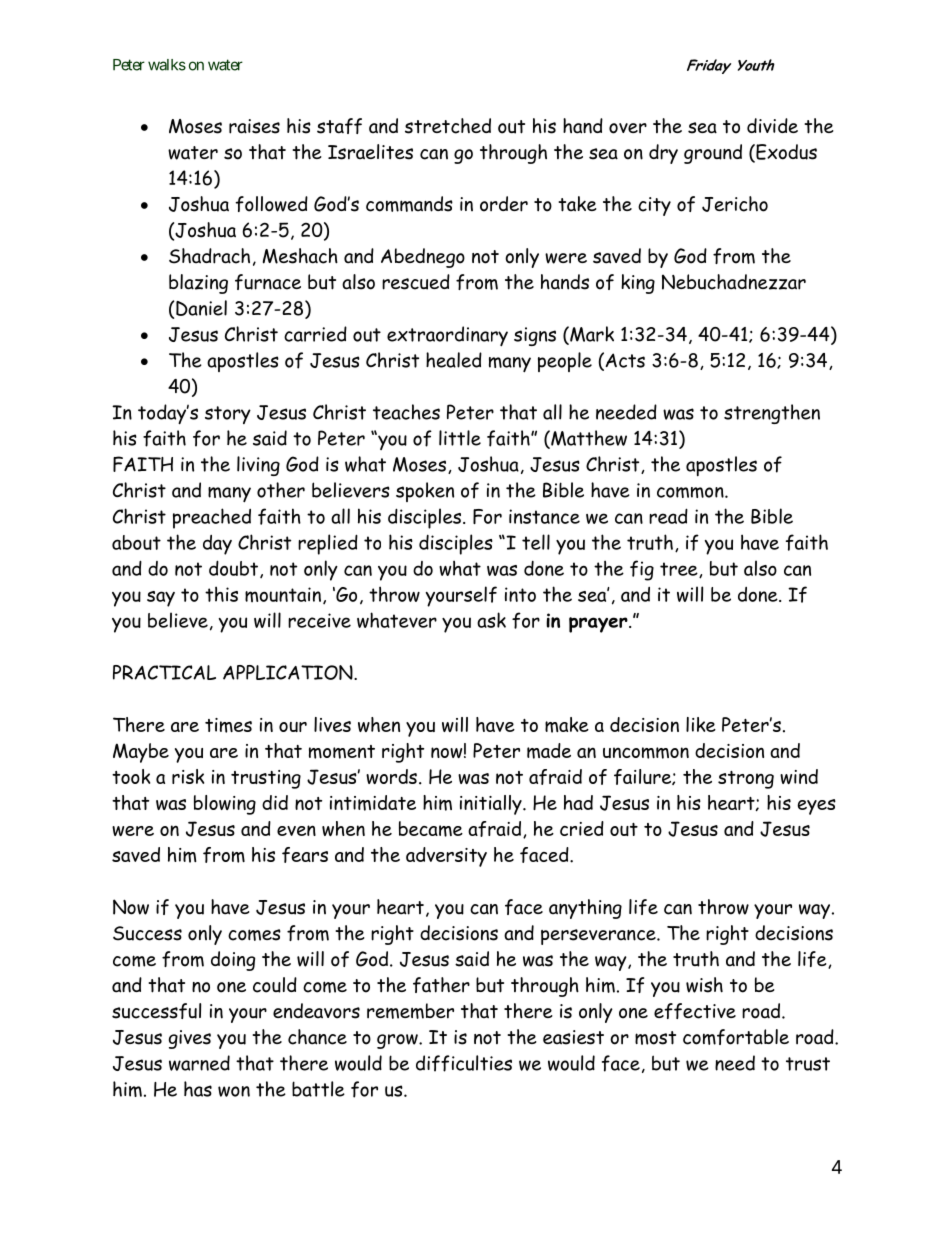 The image size is (952, 1233). Describe the element at coordinates (520, 594) in the image. I see `into` at that location.
